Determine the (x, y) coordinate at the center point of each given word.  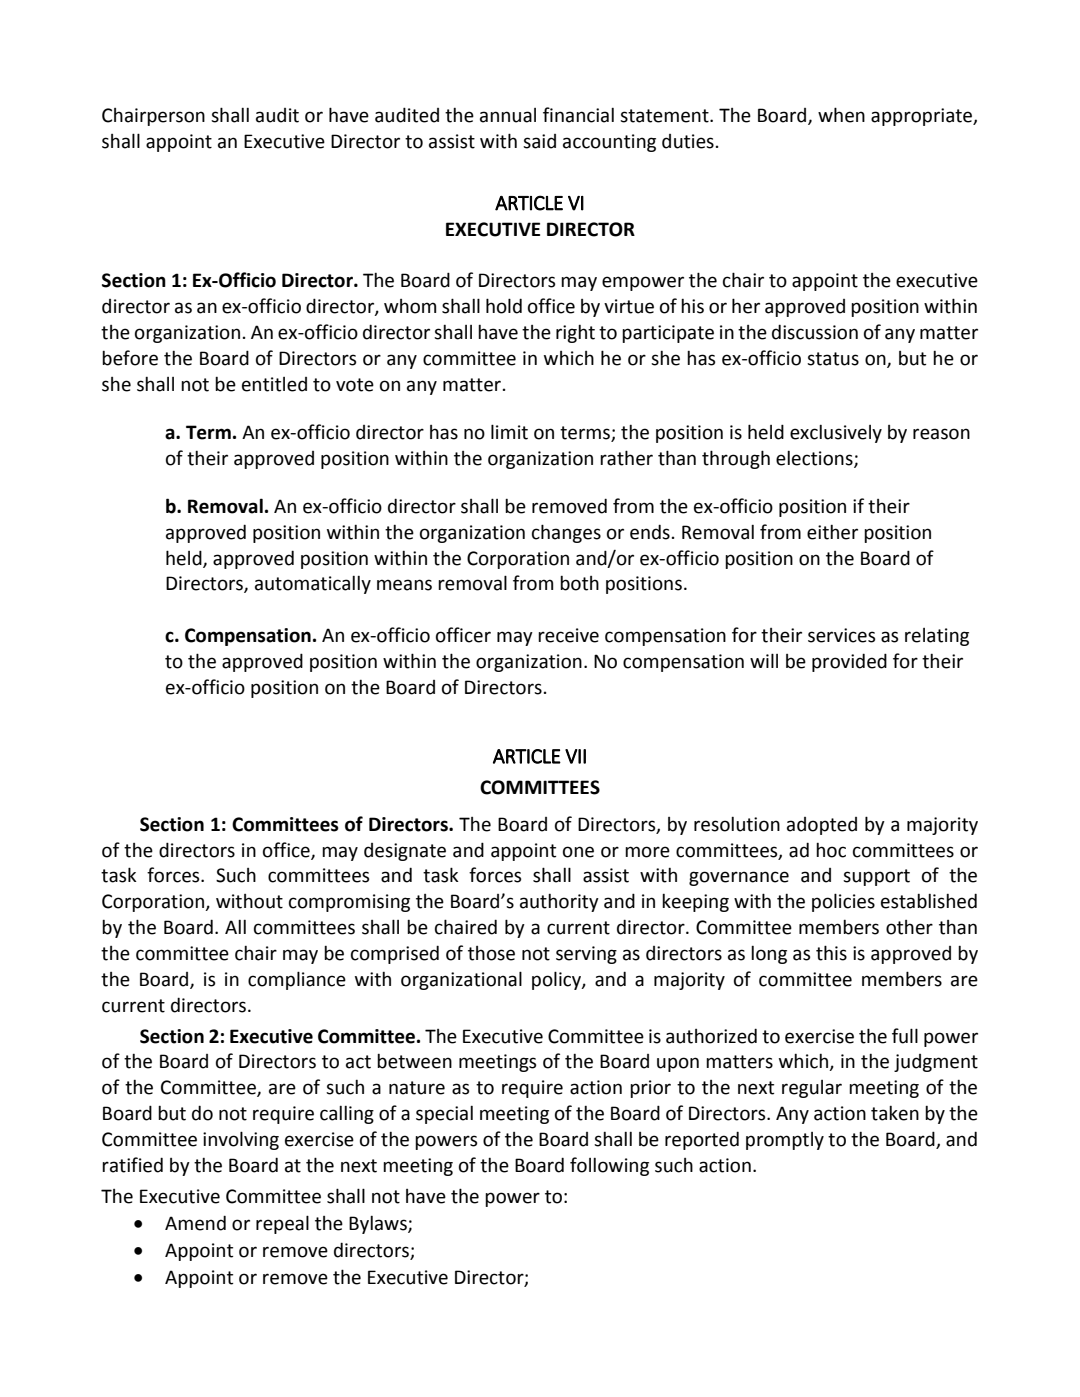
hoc (831, 850)
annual (508, 115)
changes (566, 533)
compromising (349, 903)
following (609, 1166)
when (841, 115)
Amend (195, 1223)
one (578, 852)
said (539, 141)
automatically (313, 585)
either (832, 532)
